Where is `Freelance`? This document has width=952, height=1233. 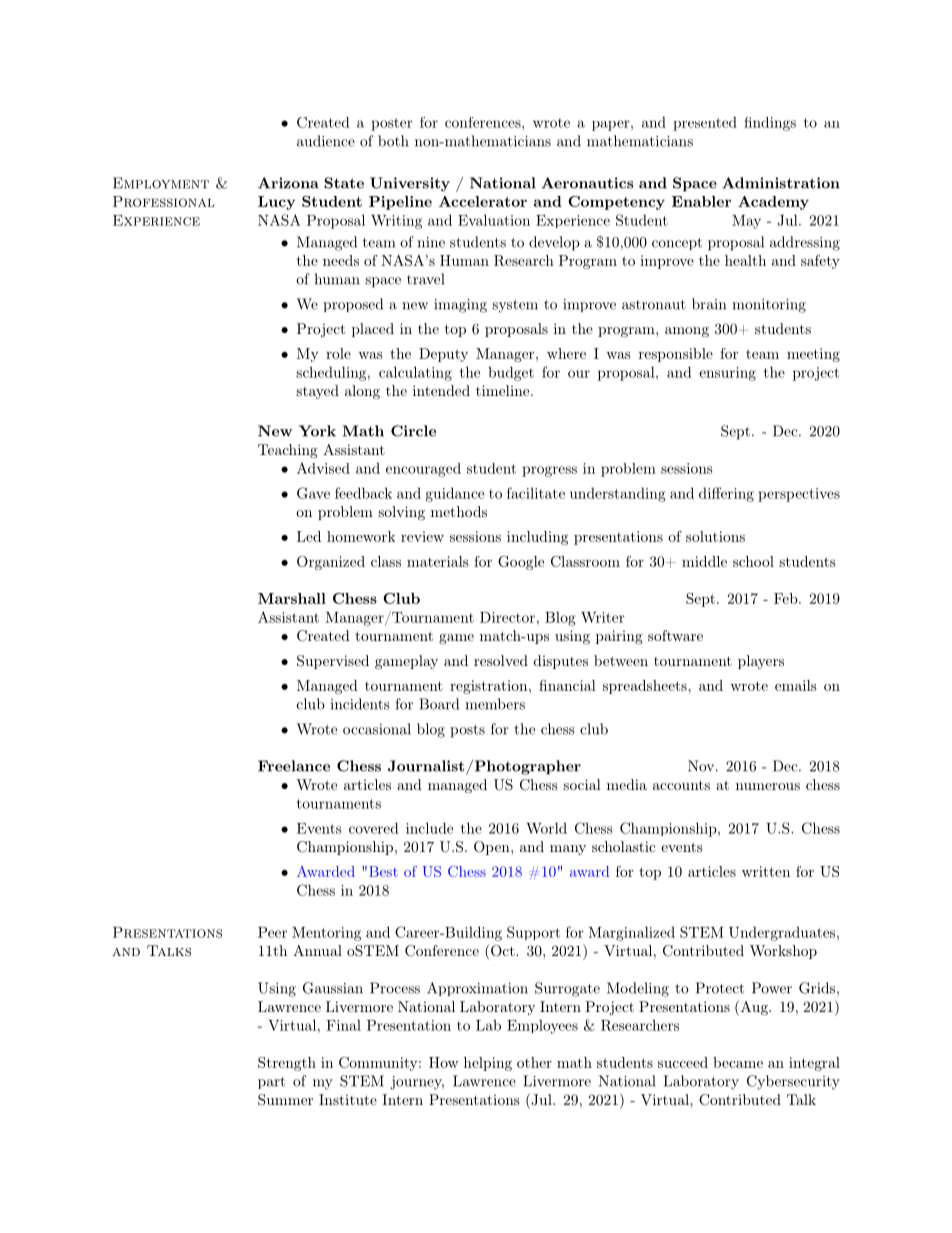
Freelance is located at coordinates (294, 766).
